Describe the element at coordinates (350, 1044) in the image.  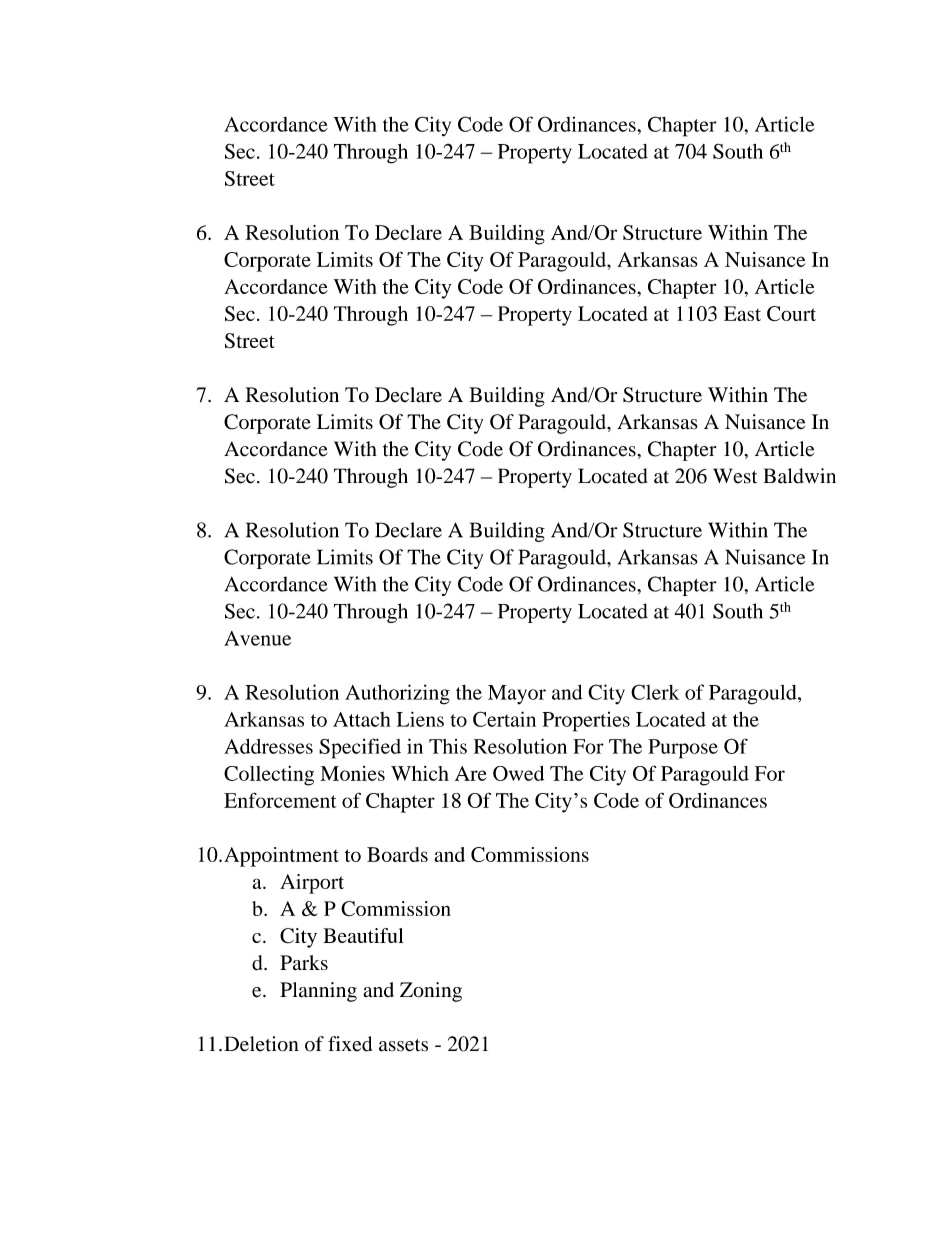
I see `fixed` at that location.
